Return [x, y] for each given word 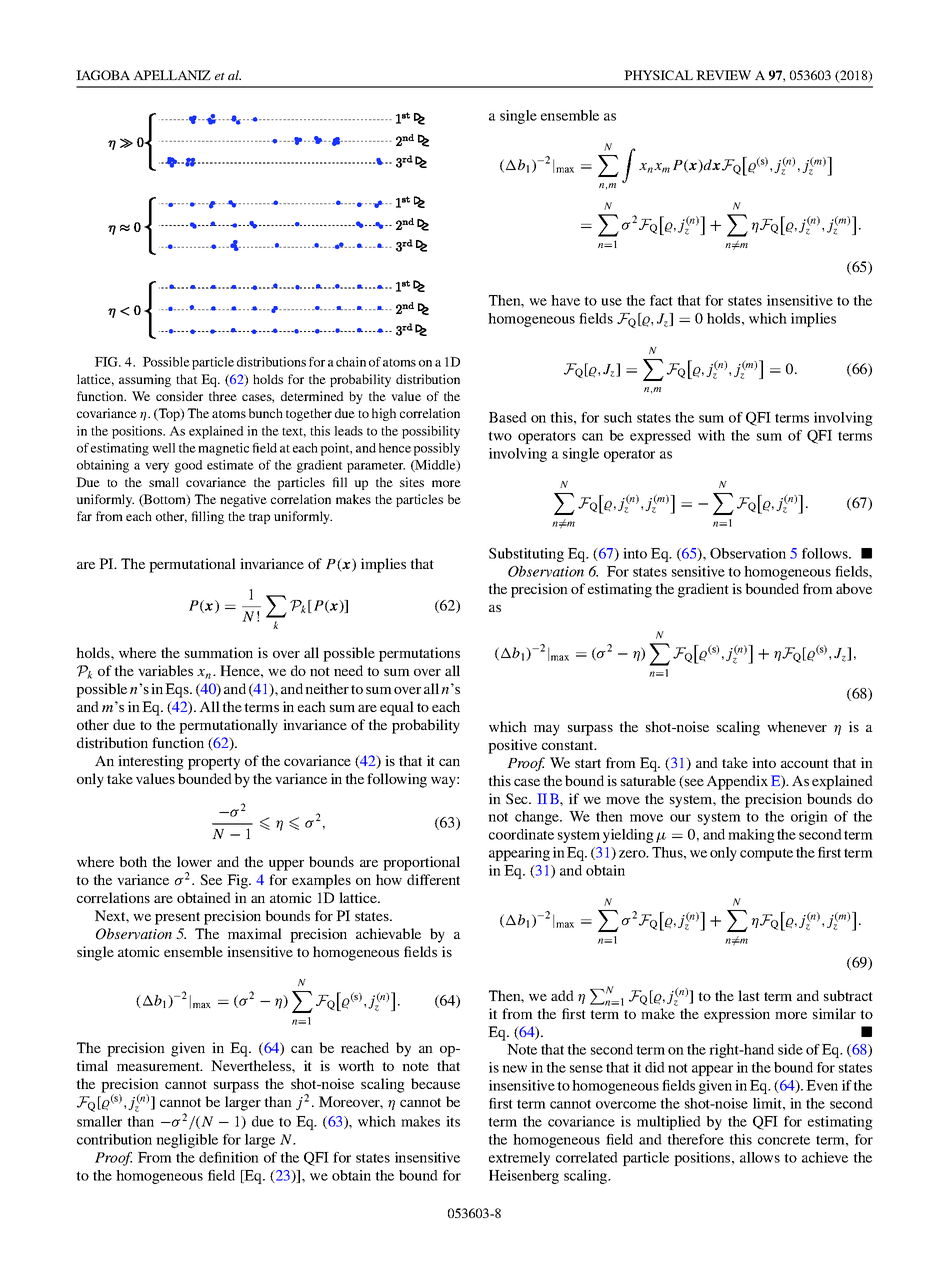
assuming [145, 380]
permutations [419, 654]
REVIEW [723, 75]
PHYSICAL [658, 75]
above [854, 588]
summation [219, 652]
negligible [187, 1141]
